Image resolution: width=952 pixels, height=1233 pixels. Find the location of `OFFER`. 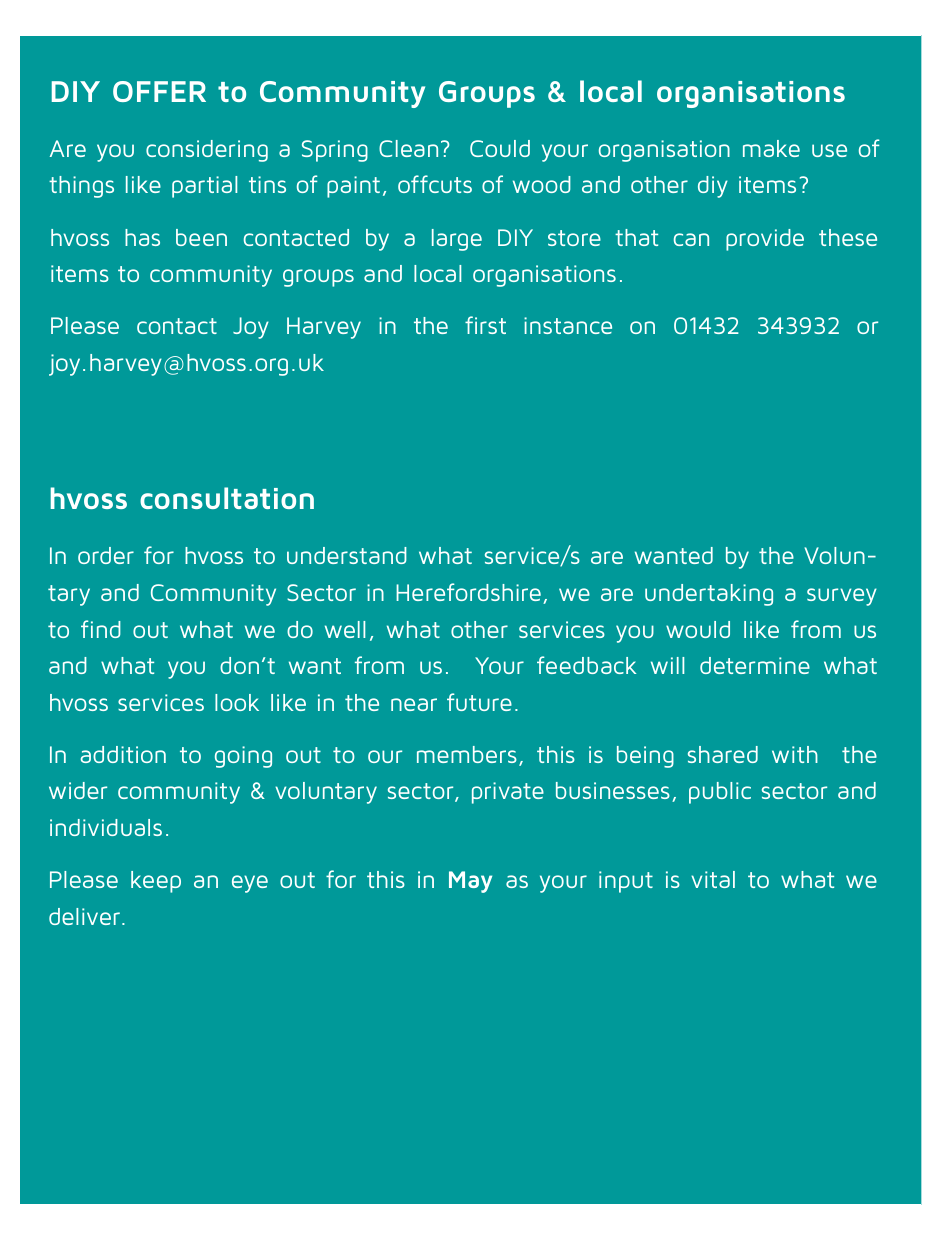

OFFER is located at coordinates (159, 91).
